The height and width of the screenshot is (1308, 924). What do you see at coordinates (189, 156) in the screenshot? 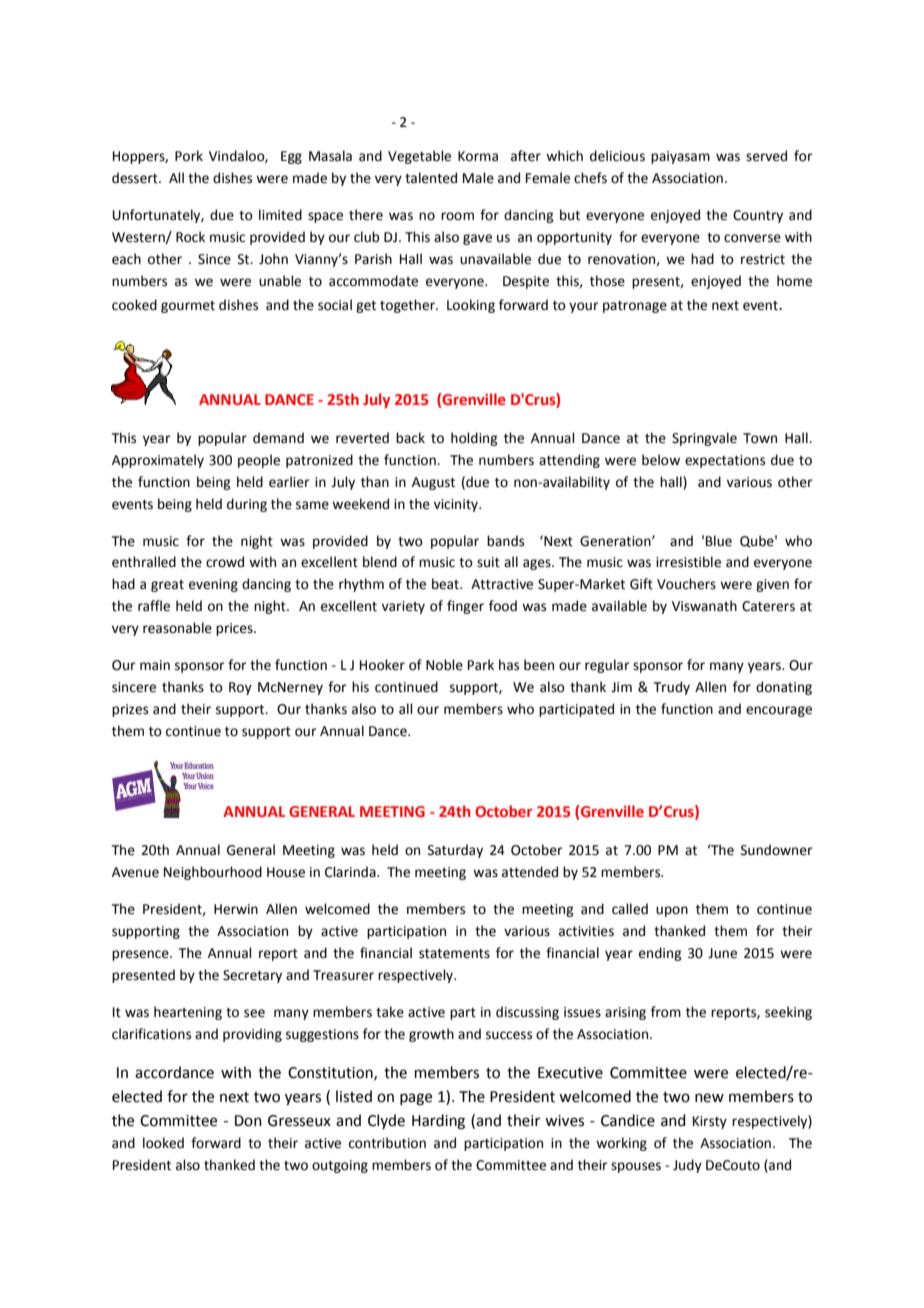
I see `Pork` at bounding box center [189, 156].
